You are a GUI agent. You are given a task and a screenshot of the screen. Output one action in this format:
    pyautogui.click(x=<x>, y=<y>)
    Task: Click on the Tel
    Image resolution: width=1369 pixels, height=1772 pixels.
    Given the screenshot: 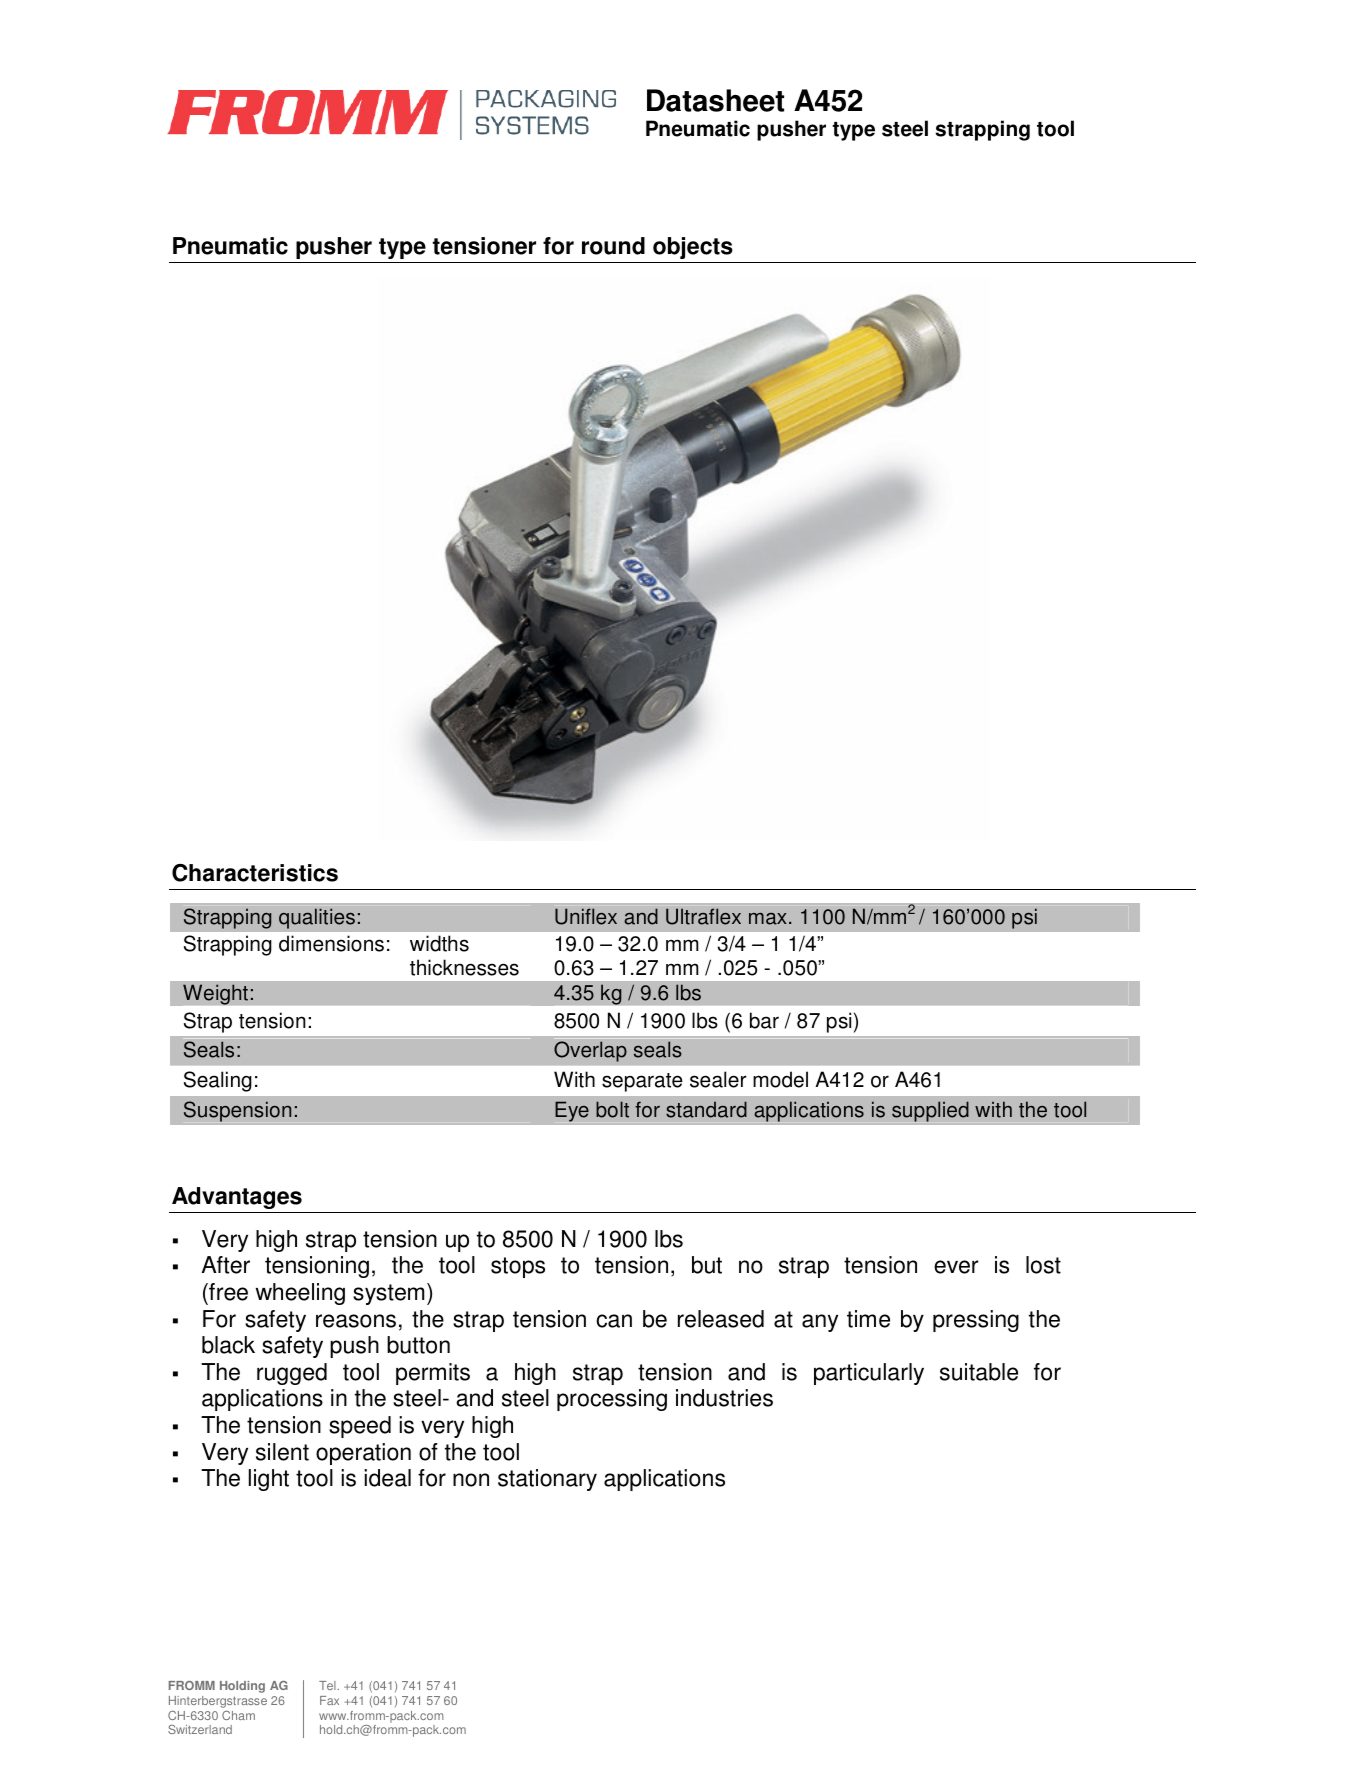 What is the action you would take?
    pyautogui.click(x=328, y=1685)
